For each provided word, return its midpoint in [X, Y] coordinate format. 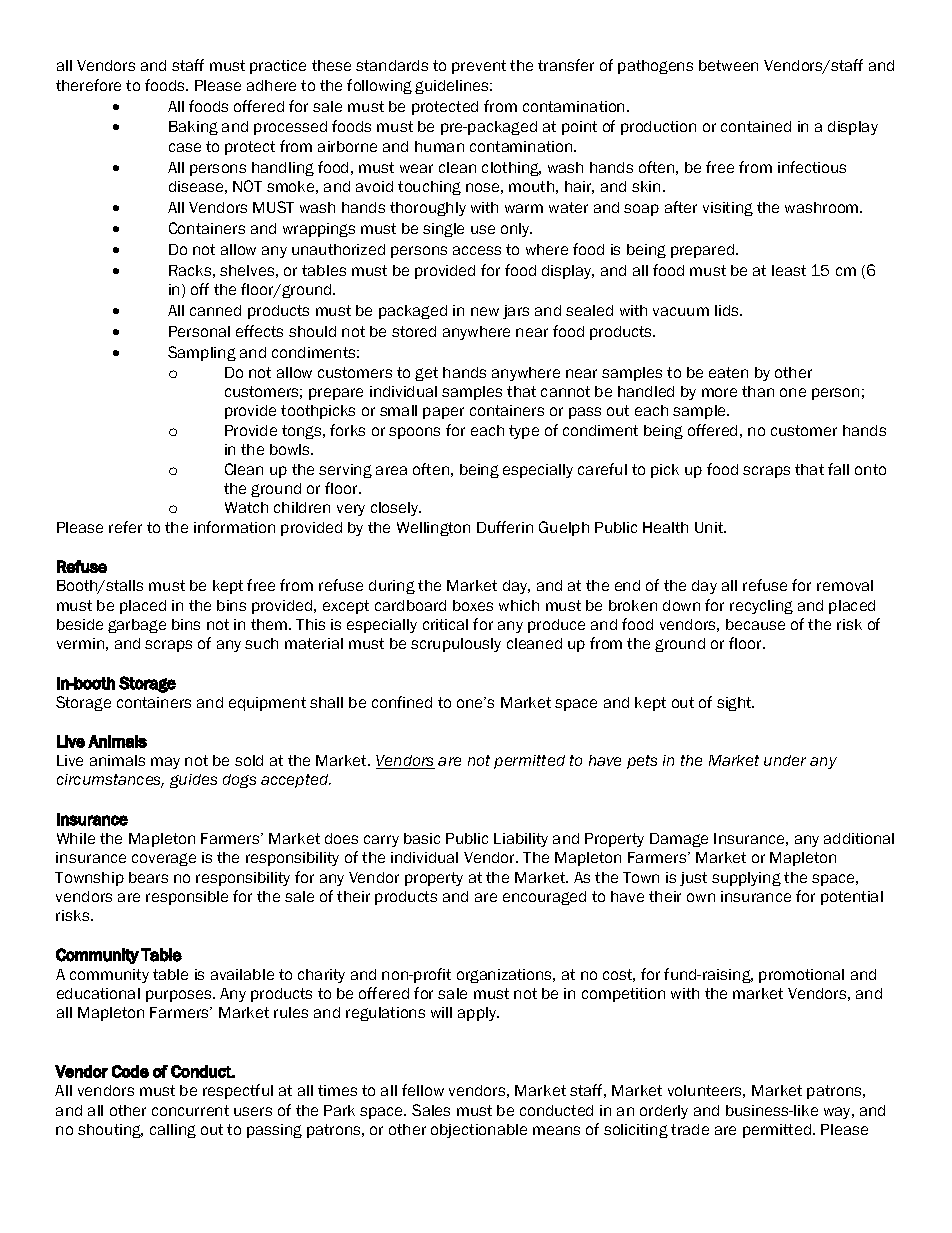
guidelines [453, 87]
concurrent [190, 1110]
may [165, 763]
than [758, 391]
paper [443, 413]
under [785, 760]
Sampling [202, 353]
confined [402, 702]
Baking [193, 128]
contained [756, 126]
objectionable [479, 1131]
